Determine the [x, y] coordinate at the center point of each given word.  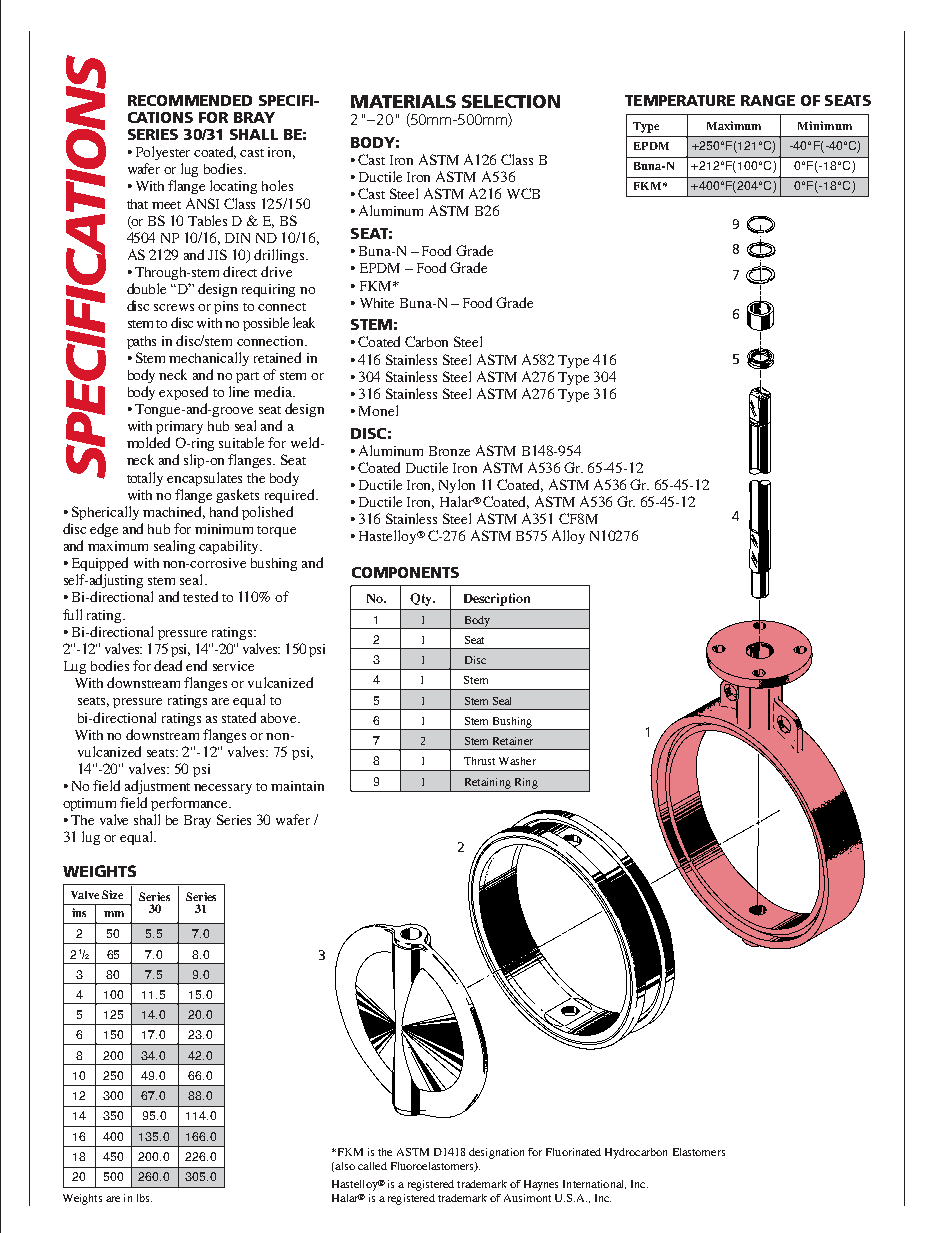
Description [497, 599]
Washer [517, 761]
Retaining [488, 783]
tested [200, 596]
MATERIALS [403, 101]
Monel [378, 410]
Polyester [163, 153]
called [372, 1166]
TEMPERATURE [680, 100]
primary [179, 427]
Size [112, 894]
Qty [422, 599]
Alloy [568, 537]
